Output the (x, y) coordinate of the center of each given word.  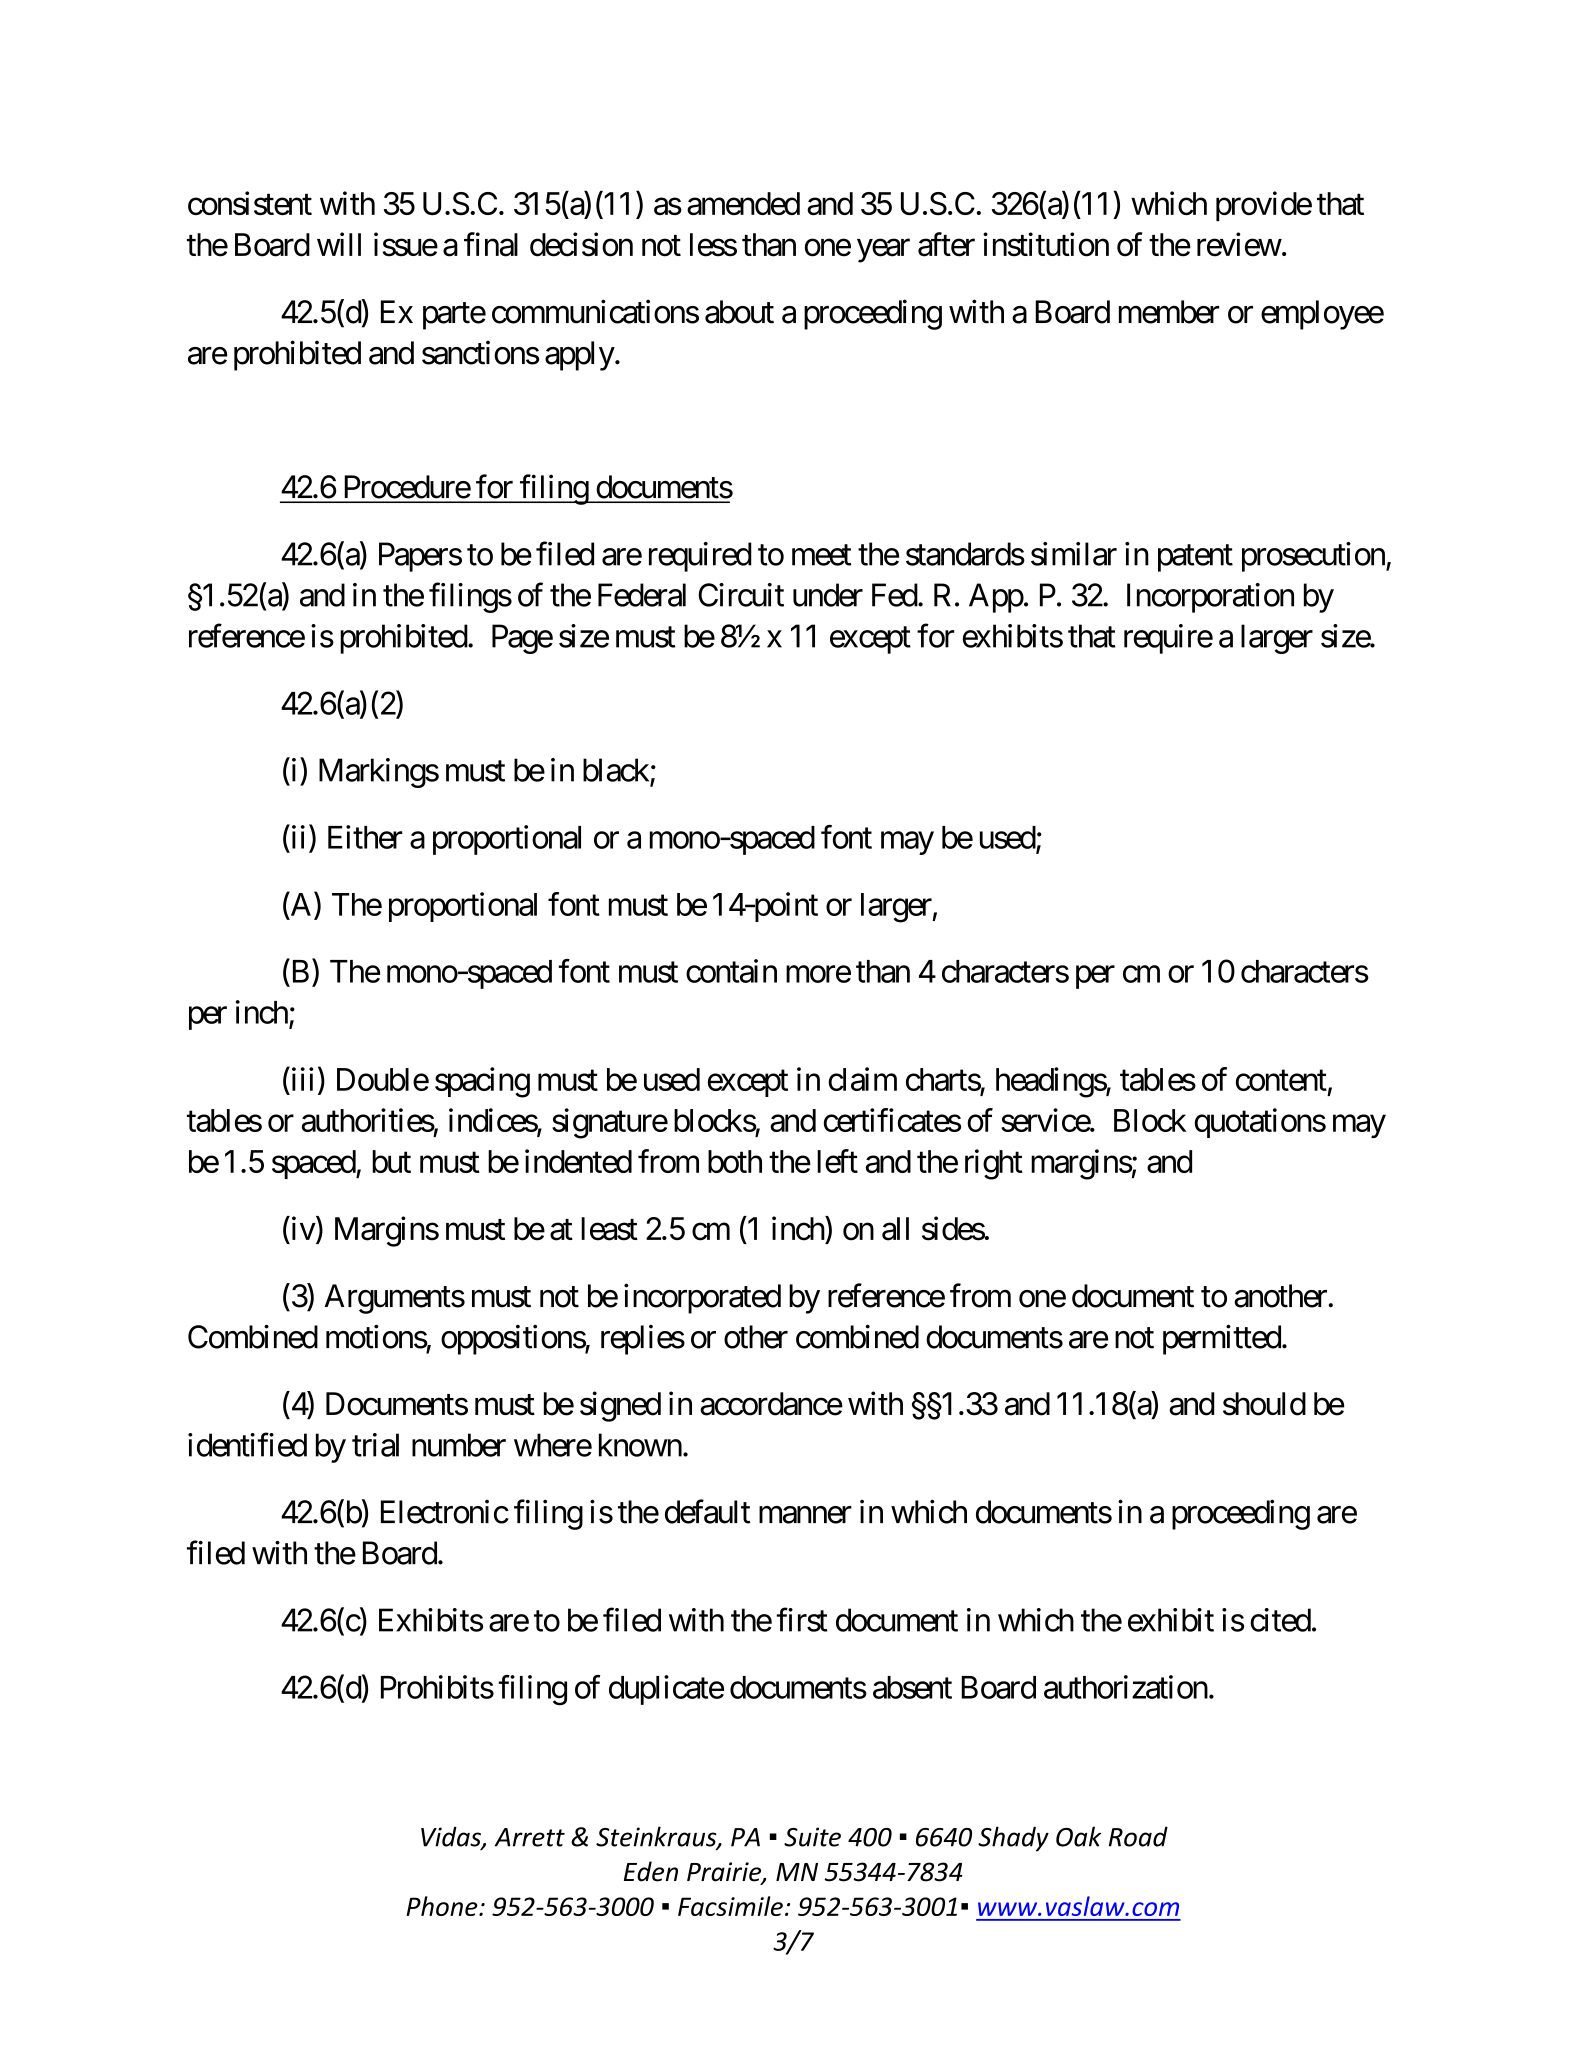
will (339, 244)
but (391, 1161)
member (1169, 312)
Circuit (741, 595)
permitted (1222, 1339)
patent (1195, 558)
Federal (642, 595)
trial (375, 1445)
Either (365, 837)
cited (1280, 1620)
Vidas (452, 1837)
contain (731, 971)
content (1281, 1080)
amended (743, 203)
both (735, 1161)
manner (805, 1515)
